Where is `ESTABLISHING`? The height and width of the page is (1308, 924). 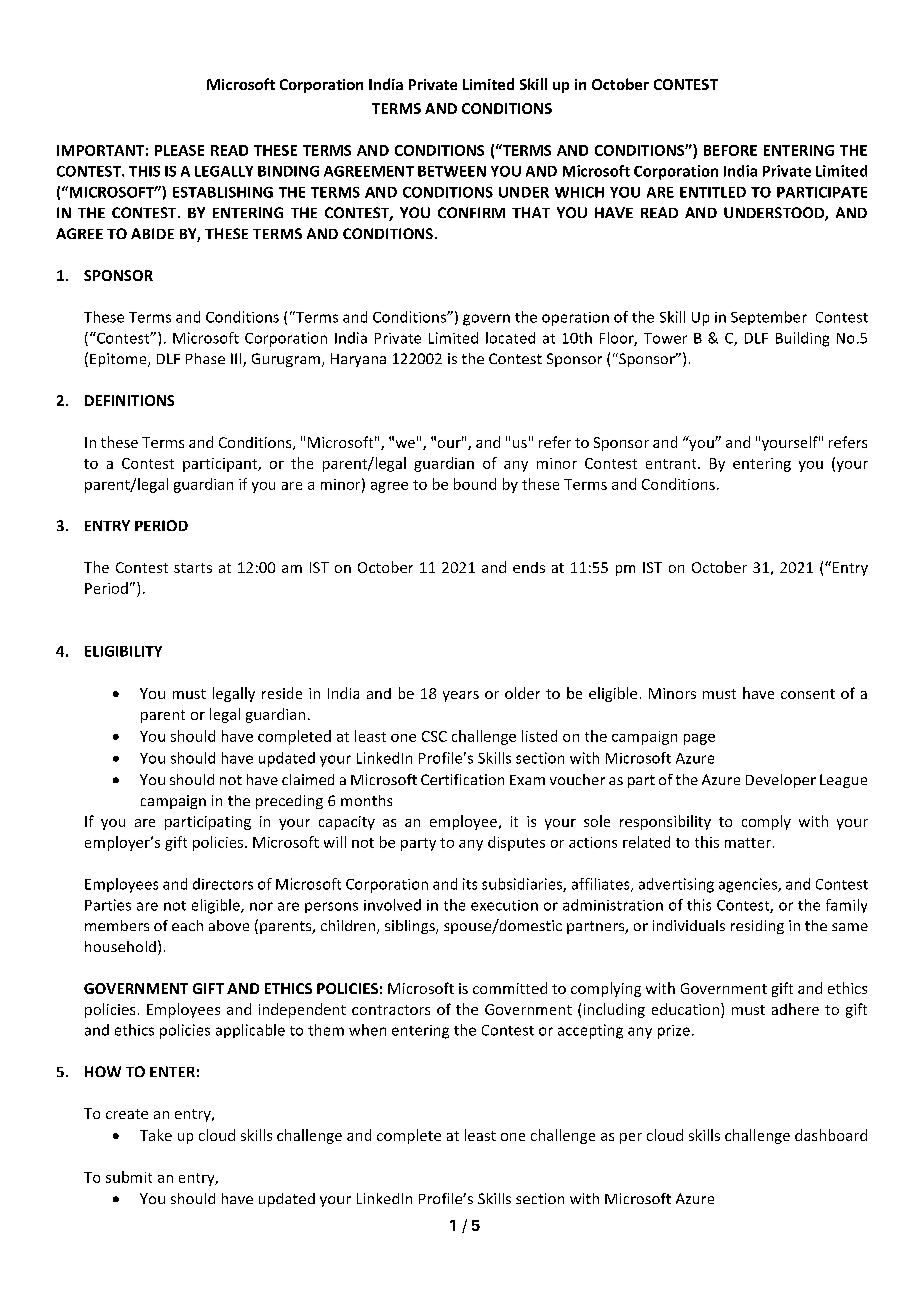 ESTABLISHING is located at coordinates (223, 192).
